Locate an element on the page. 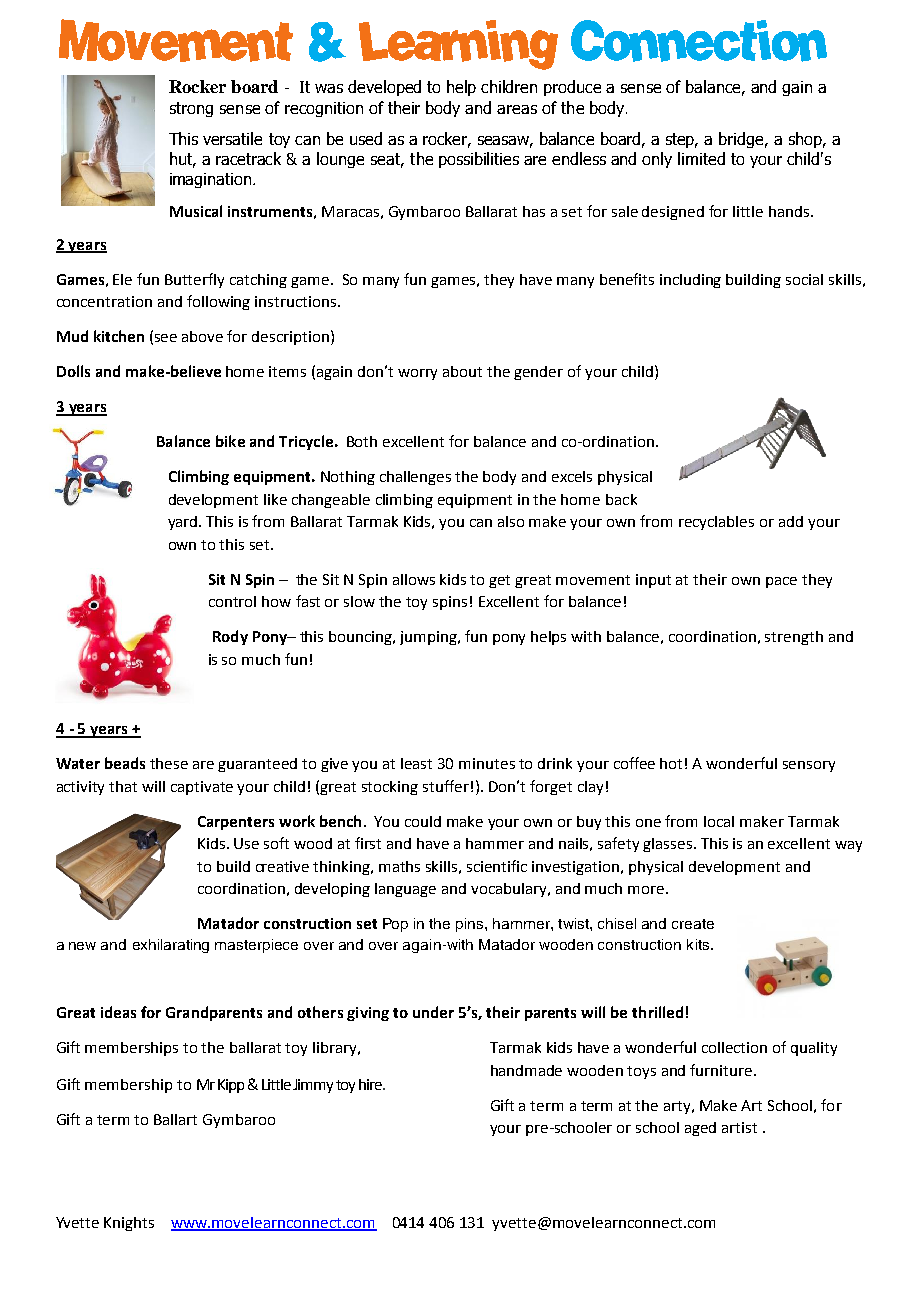 The height and width of the page is (1308, 924). allows is located at coordinates (414, 579).
